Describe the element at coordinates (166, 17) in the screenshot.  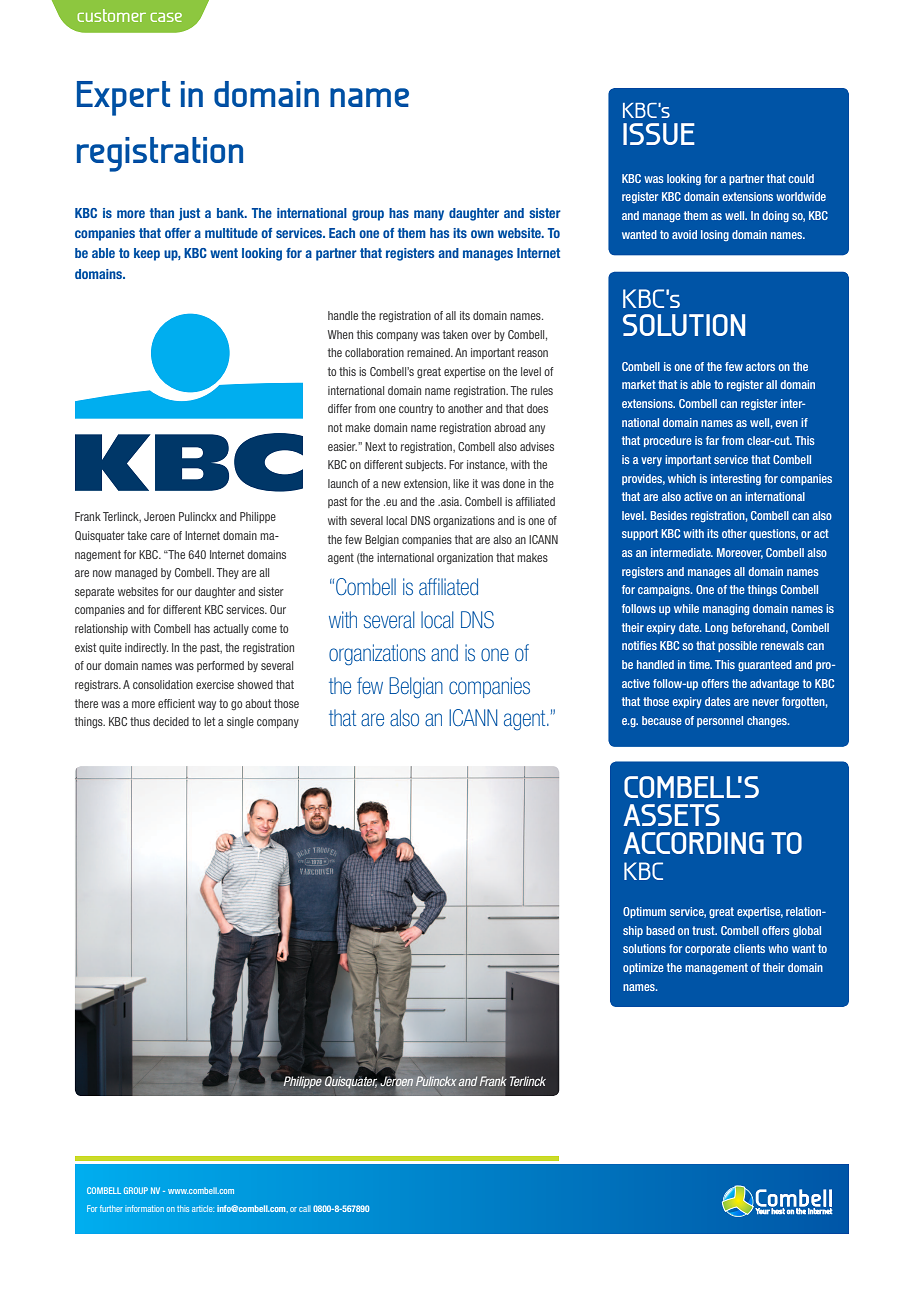
I see `case` at that location.
